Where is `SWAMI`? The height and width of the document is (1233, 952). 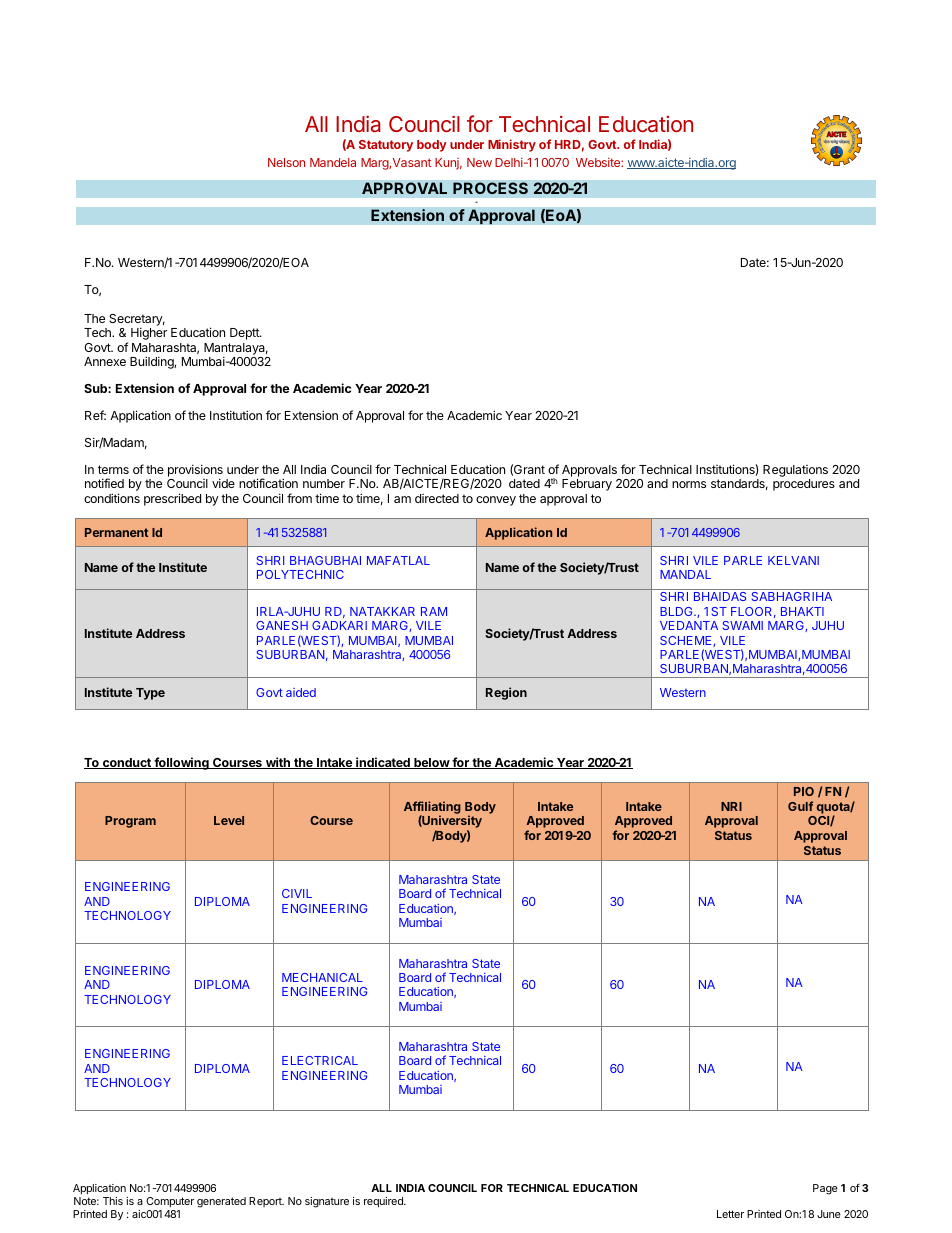
SWAMI is located at coordinates (743, 625).
